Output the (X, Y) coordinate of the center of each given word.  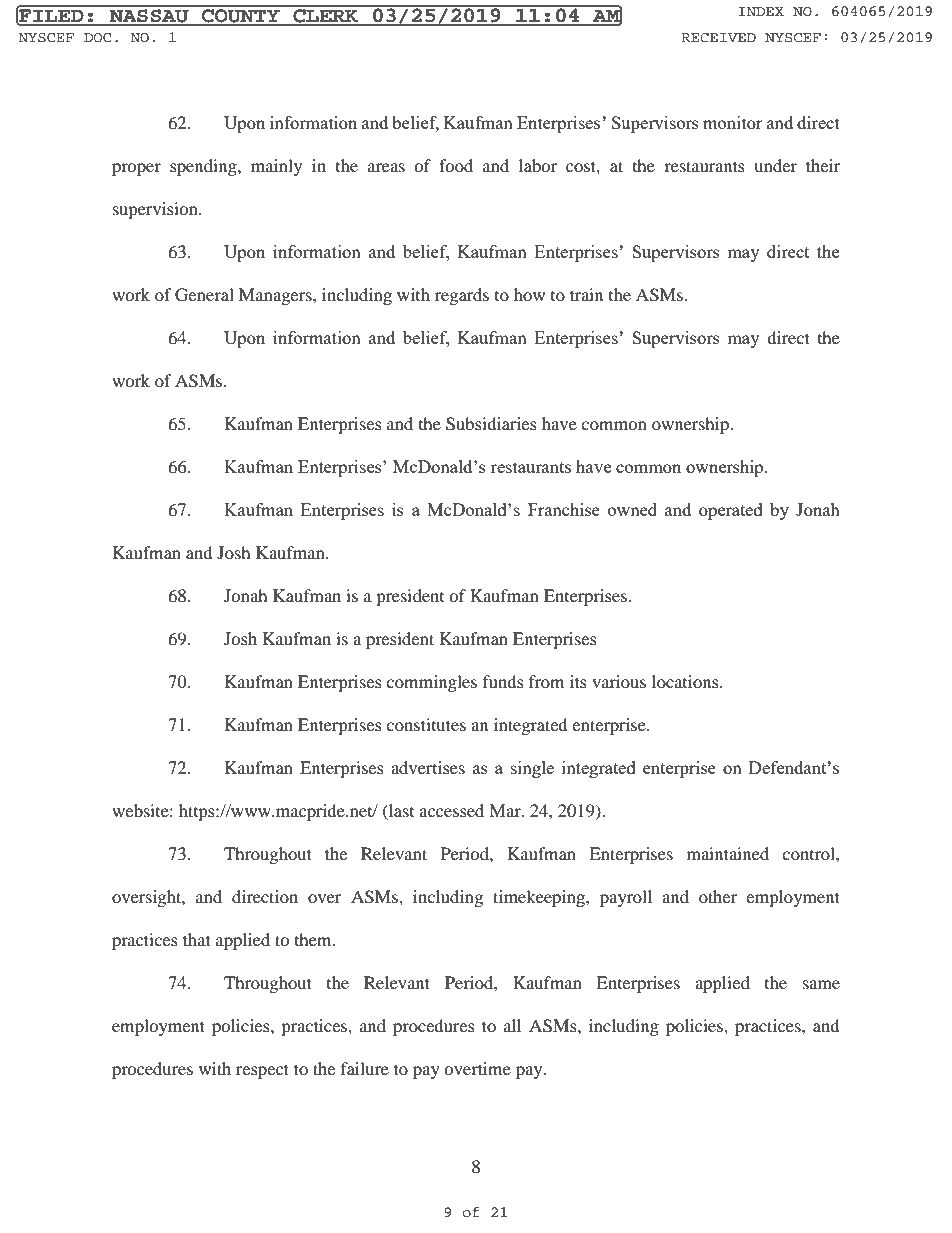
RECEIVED (718, 38)
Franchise (564, 509)
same (821, 984)
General (204, 295)
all (512, 1025)
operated (731, 511)
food (456, 165)
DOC (97, 38)
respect (262, 1071)
